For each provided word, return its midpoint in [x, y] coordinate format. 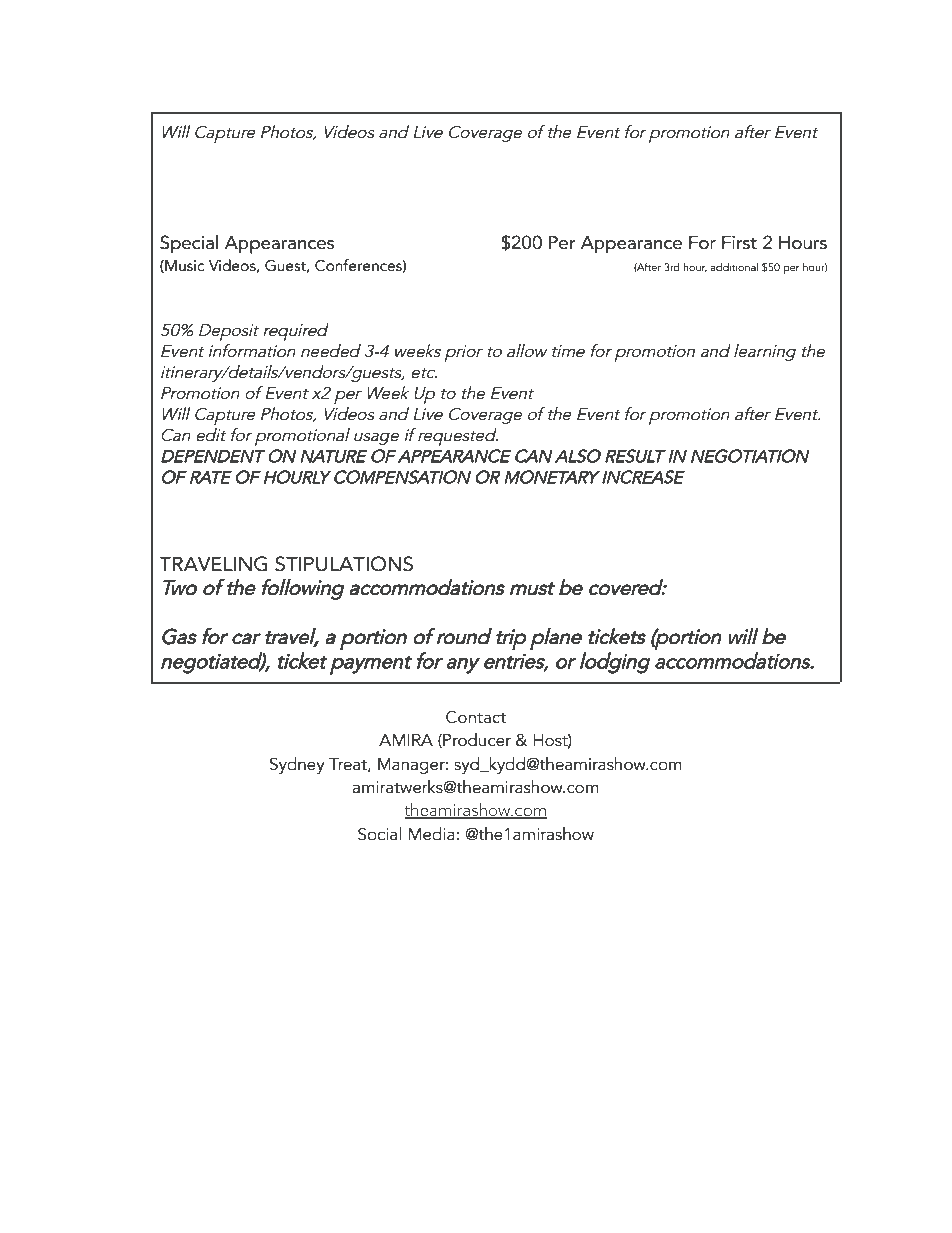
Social [379, 834]
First [739, 243]
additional [734, 267]
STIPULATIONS [344, 564]
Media [433, 834]
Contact [476, 717]
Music [183, 266]
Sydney [297, 765]
